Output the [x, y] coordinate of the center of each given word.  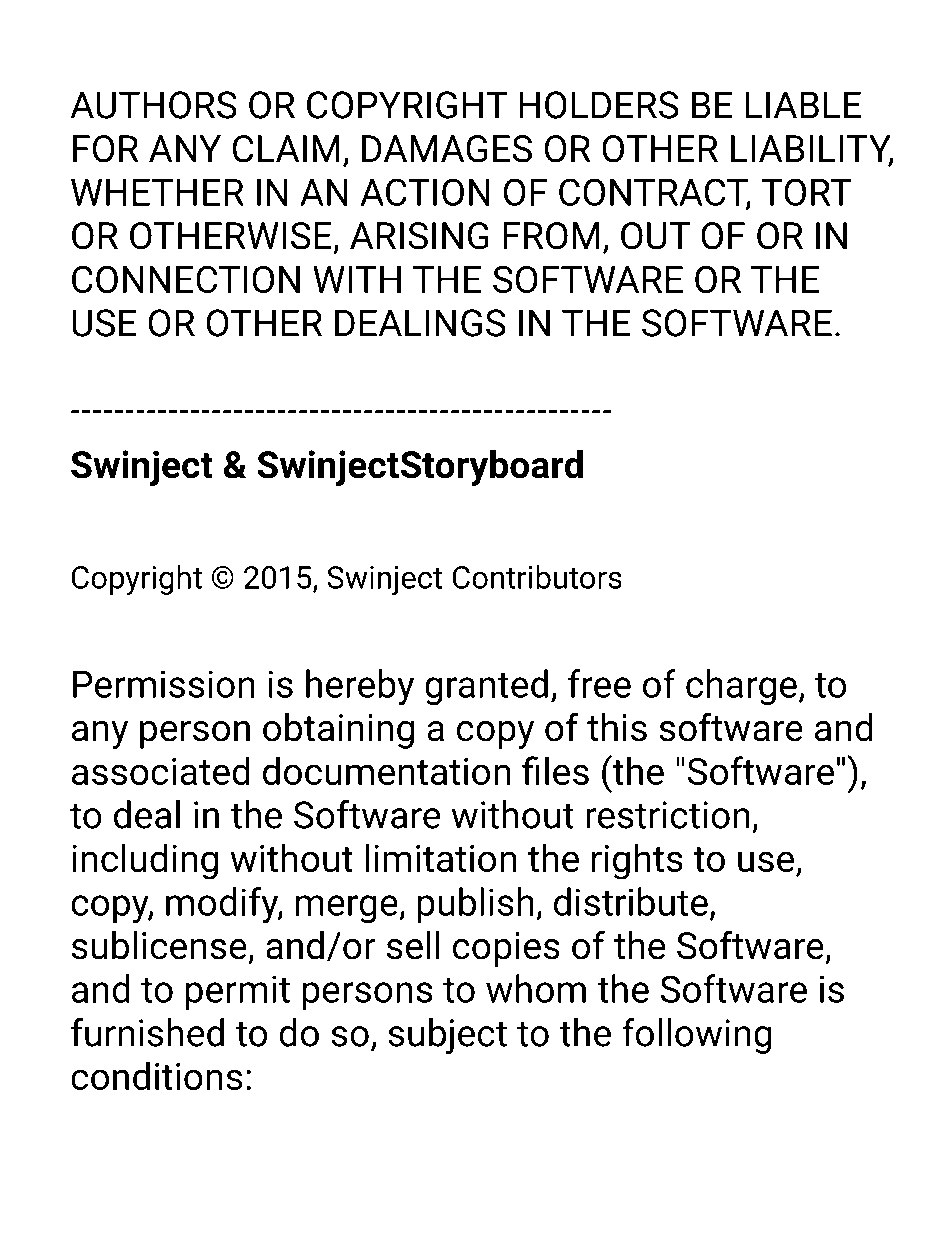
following [696, 1036]
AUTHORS [153, 105]
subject [447, 1036]
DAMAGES [447, 149]
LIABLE [803, 105]
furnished [147, 1032]
